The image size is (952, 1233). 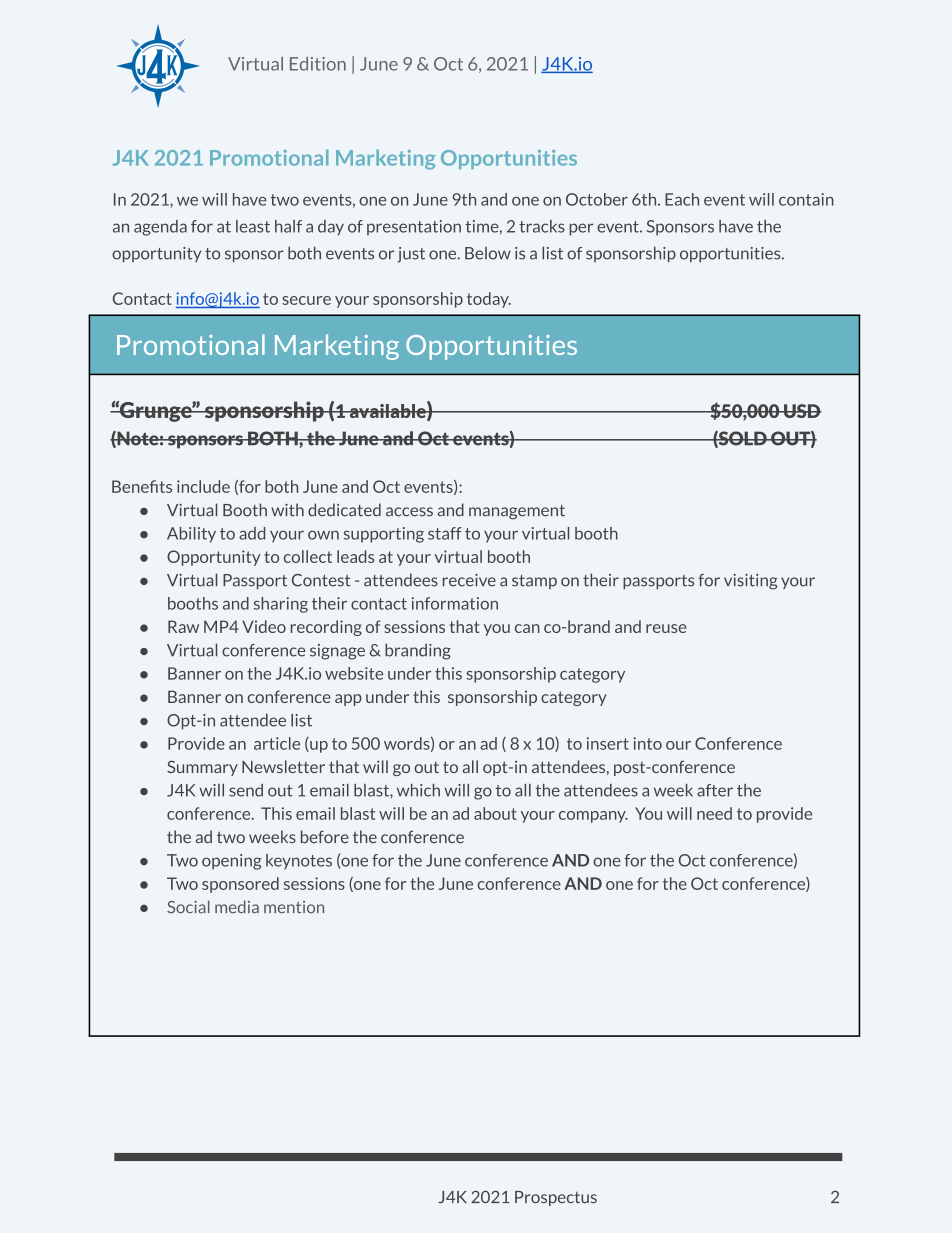 I want to click on need, so click(x=714, y=813).
